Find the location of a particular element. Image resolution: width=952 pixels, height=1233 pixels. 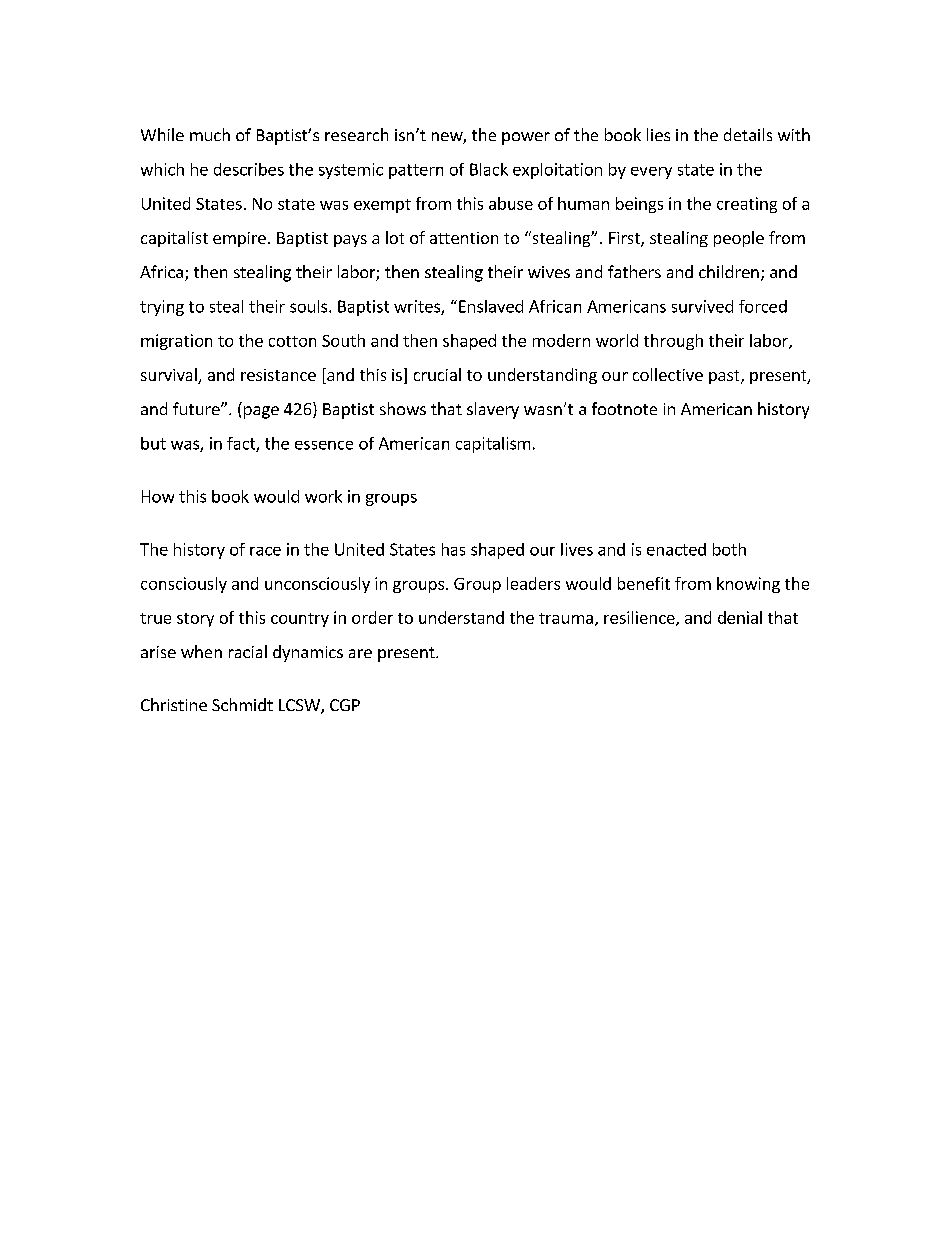

crucial is located at coordinates (437, 374).
